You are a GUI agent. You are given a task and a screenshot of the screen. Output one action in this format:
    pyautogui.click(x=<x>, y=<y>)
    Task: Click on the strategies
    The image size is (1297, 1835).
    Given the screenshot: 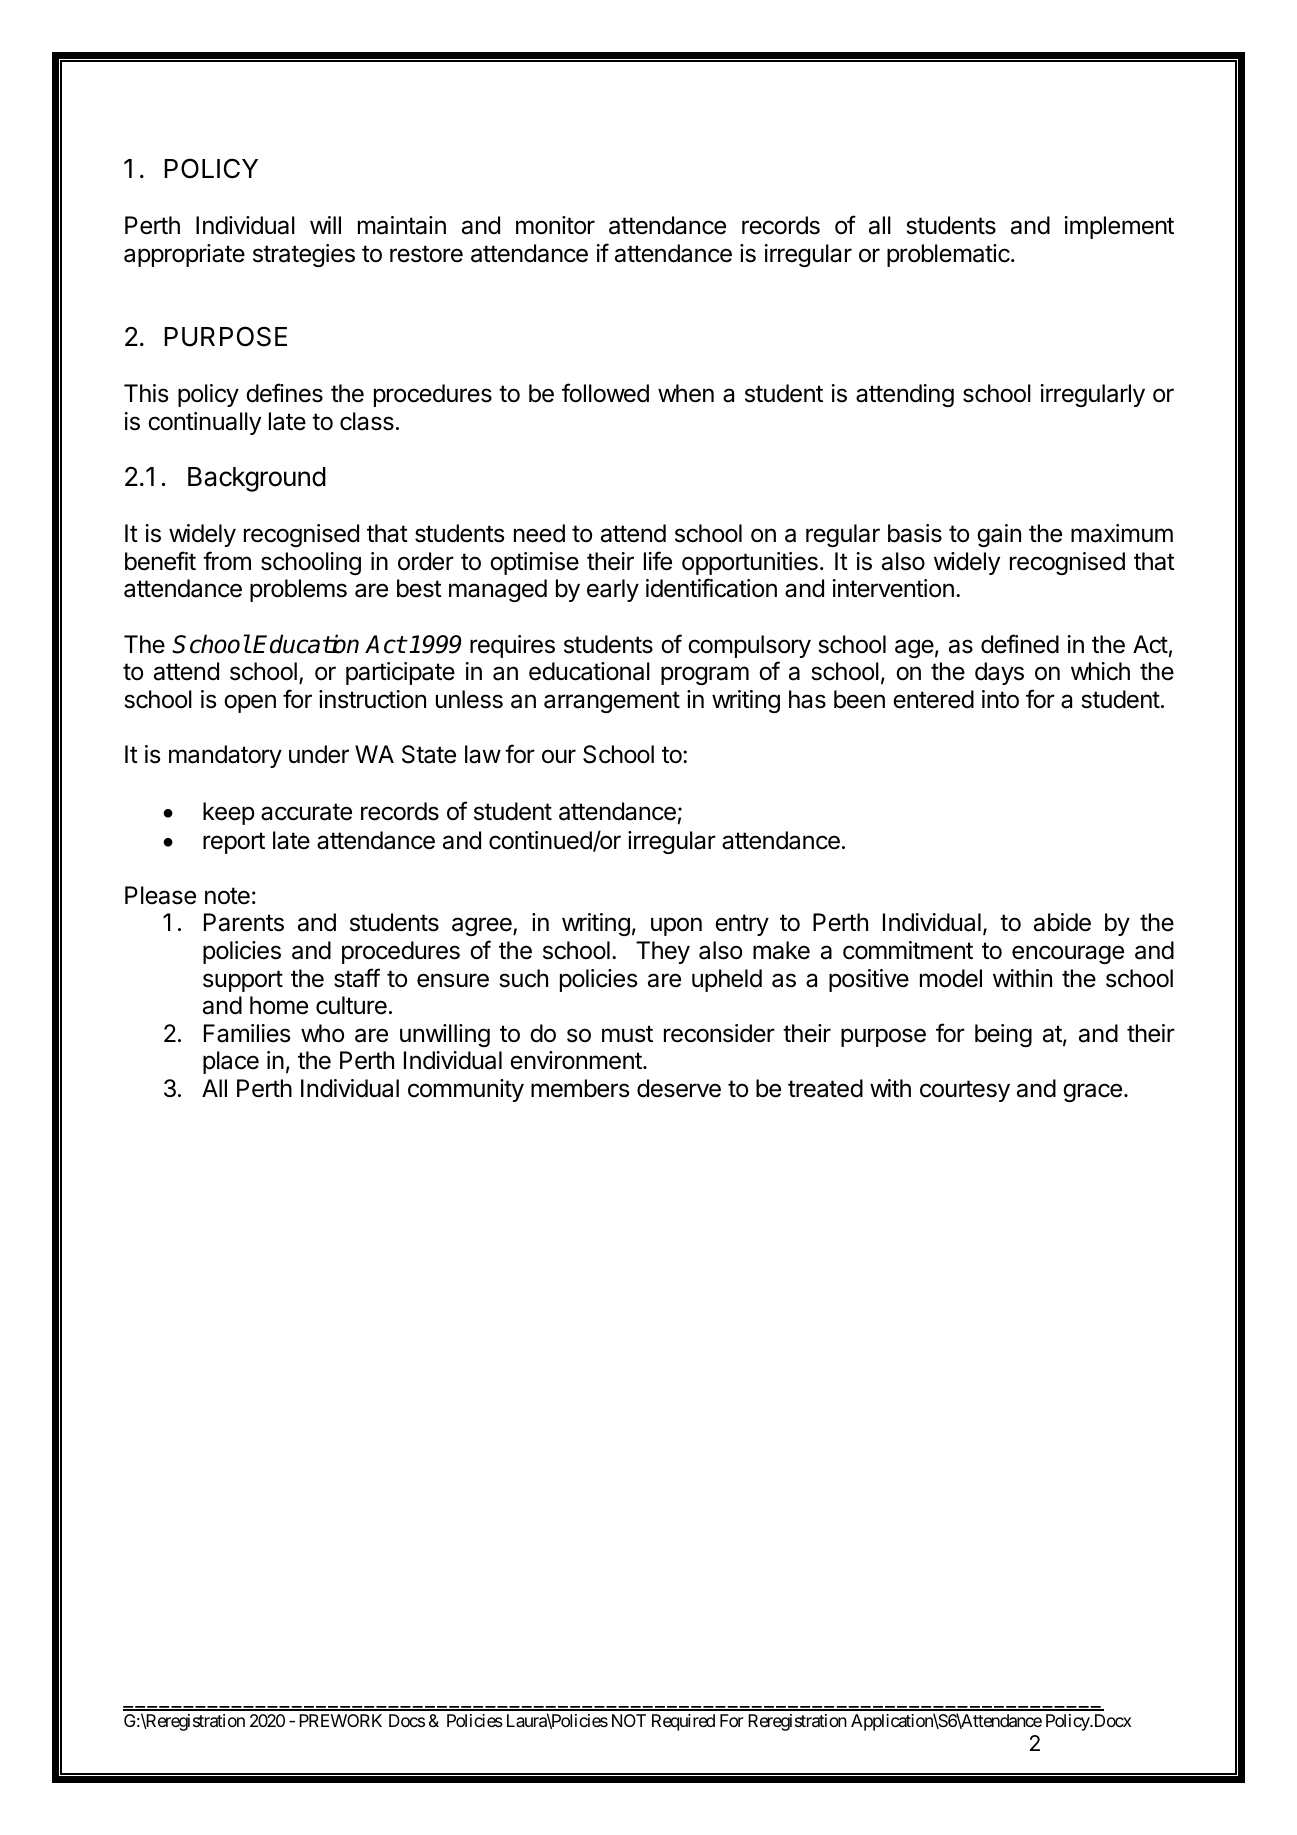 What is the action you would take?
    pyautogui.click(x=304, y=255)
